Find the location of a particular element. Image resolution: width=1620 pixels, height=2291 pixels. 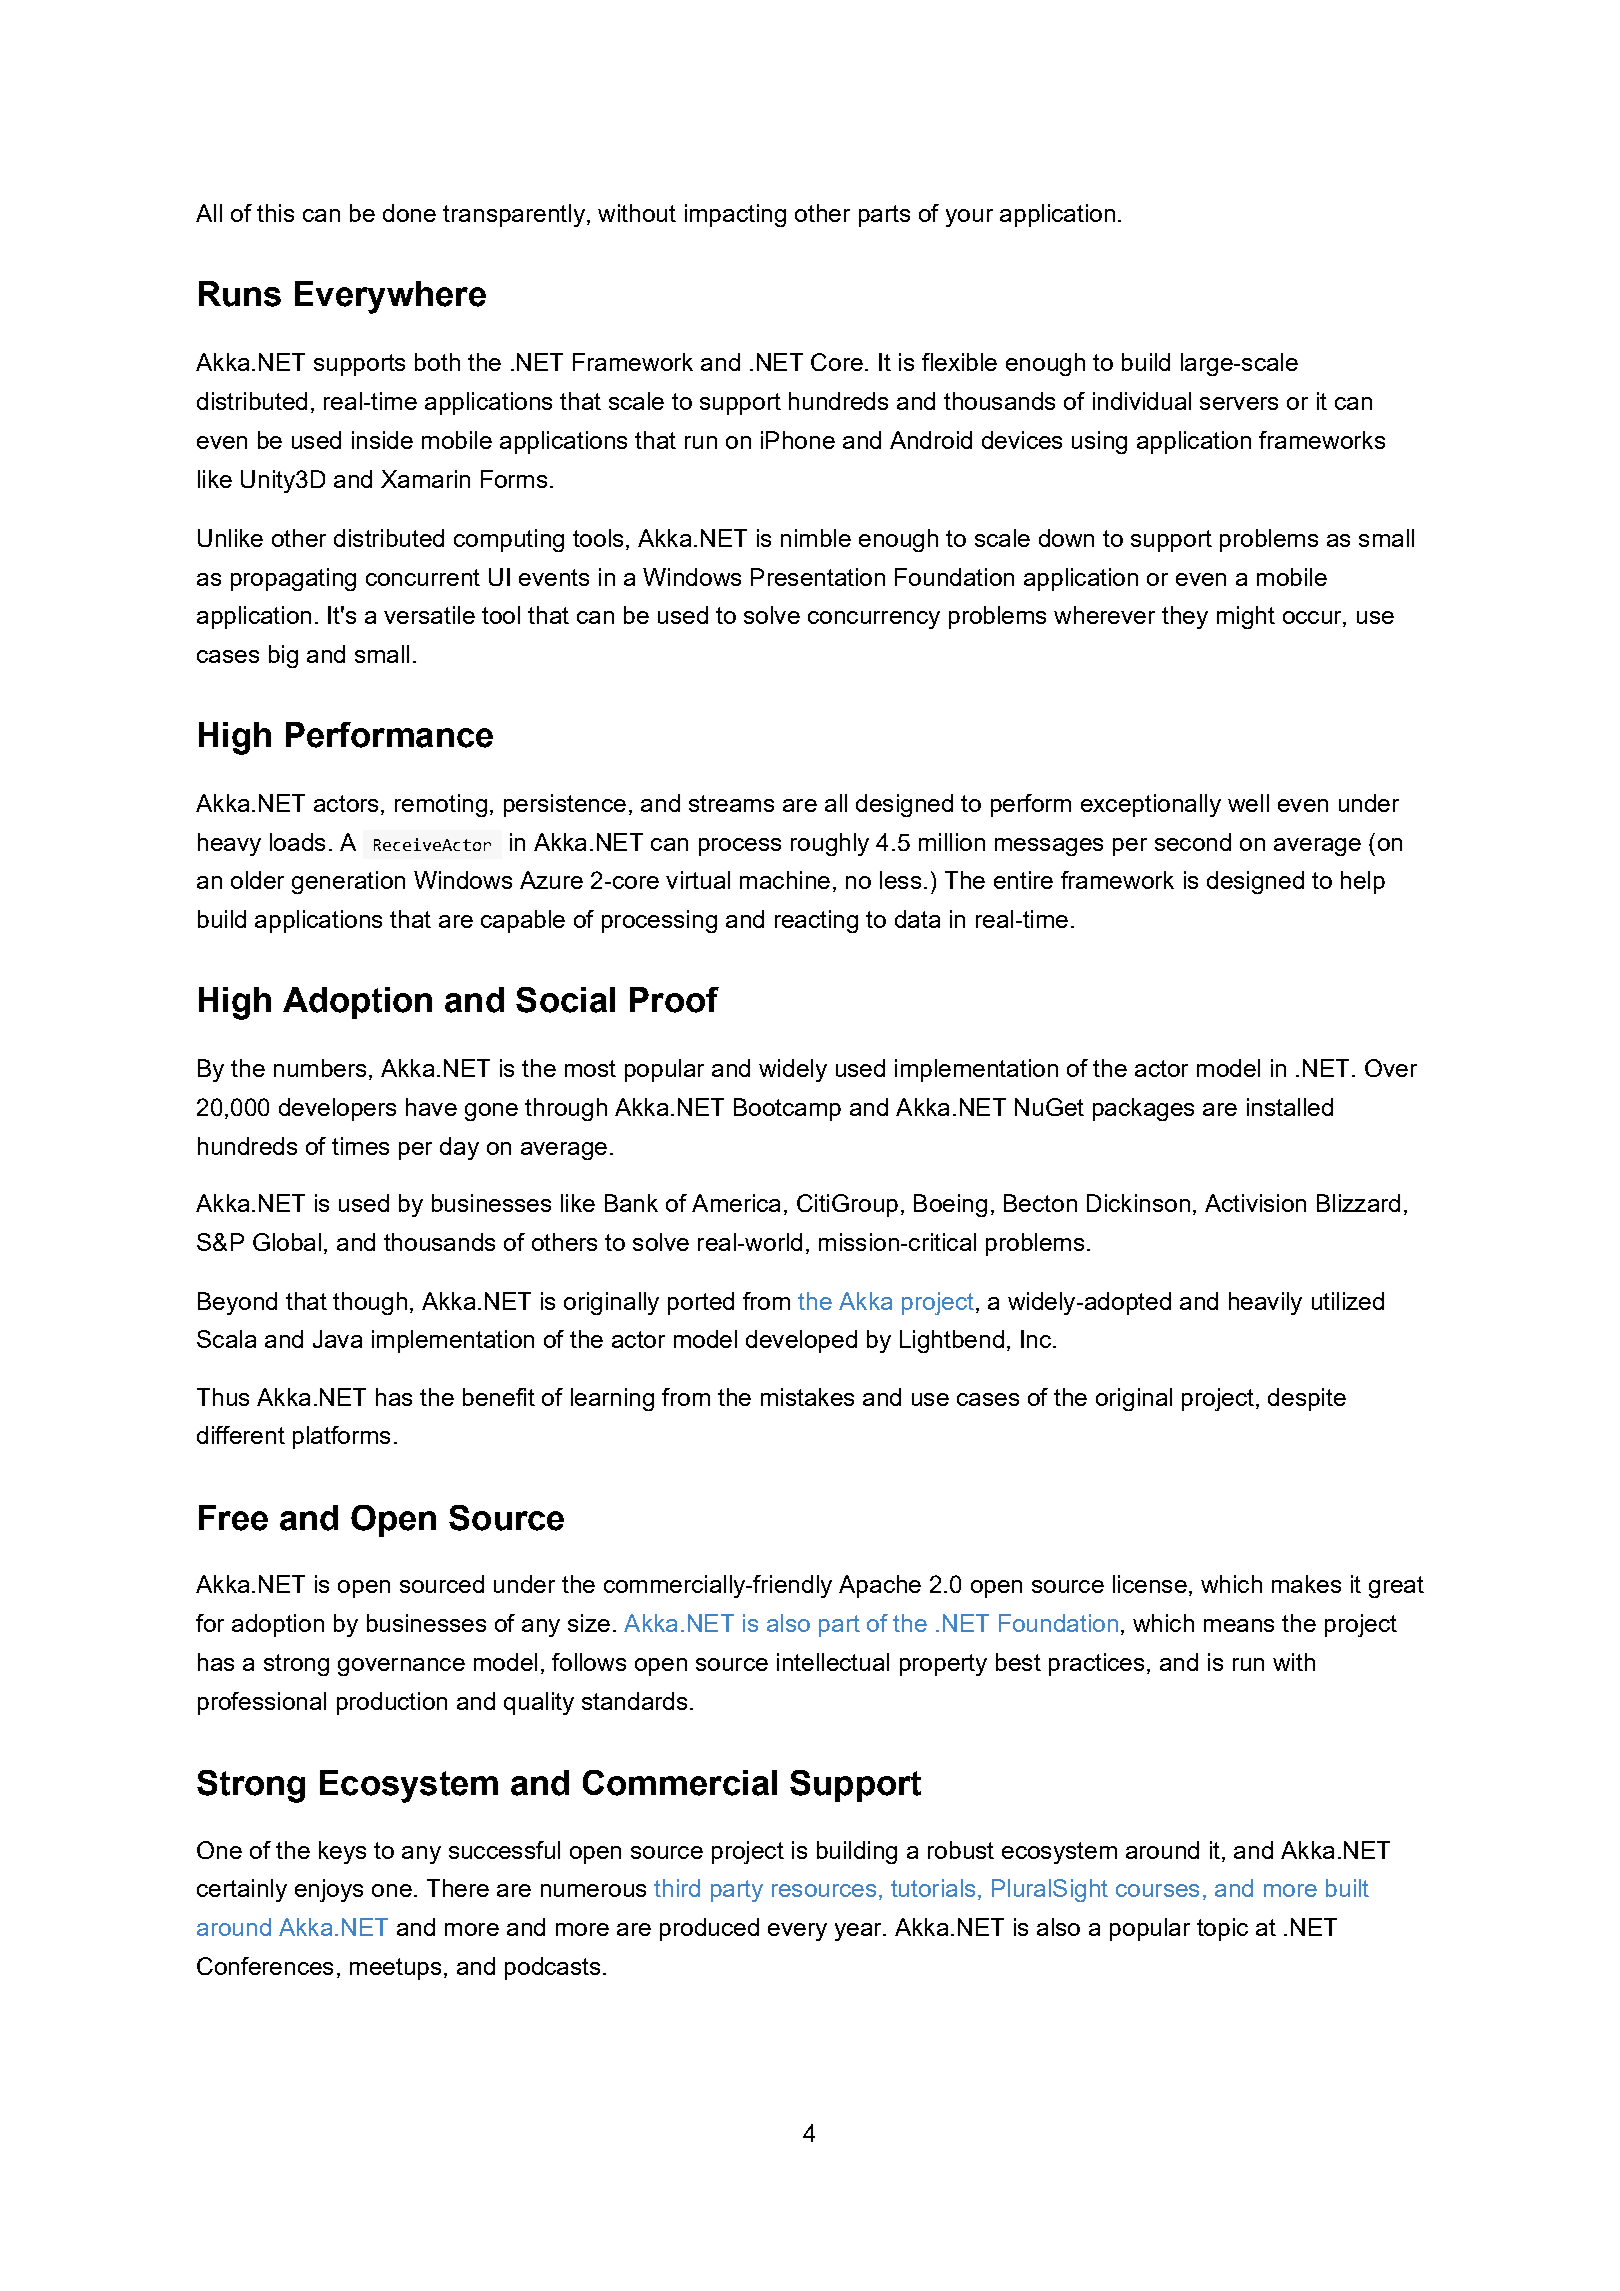

Free is located at coordinates (233, 1518).
